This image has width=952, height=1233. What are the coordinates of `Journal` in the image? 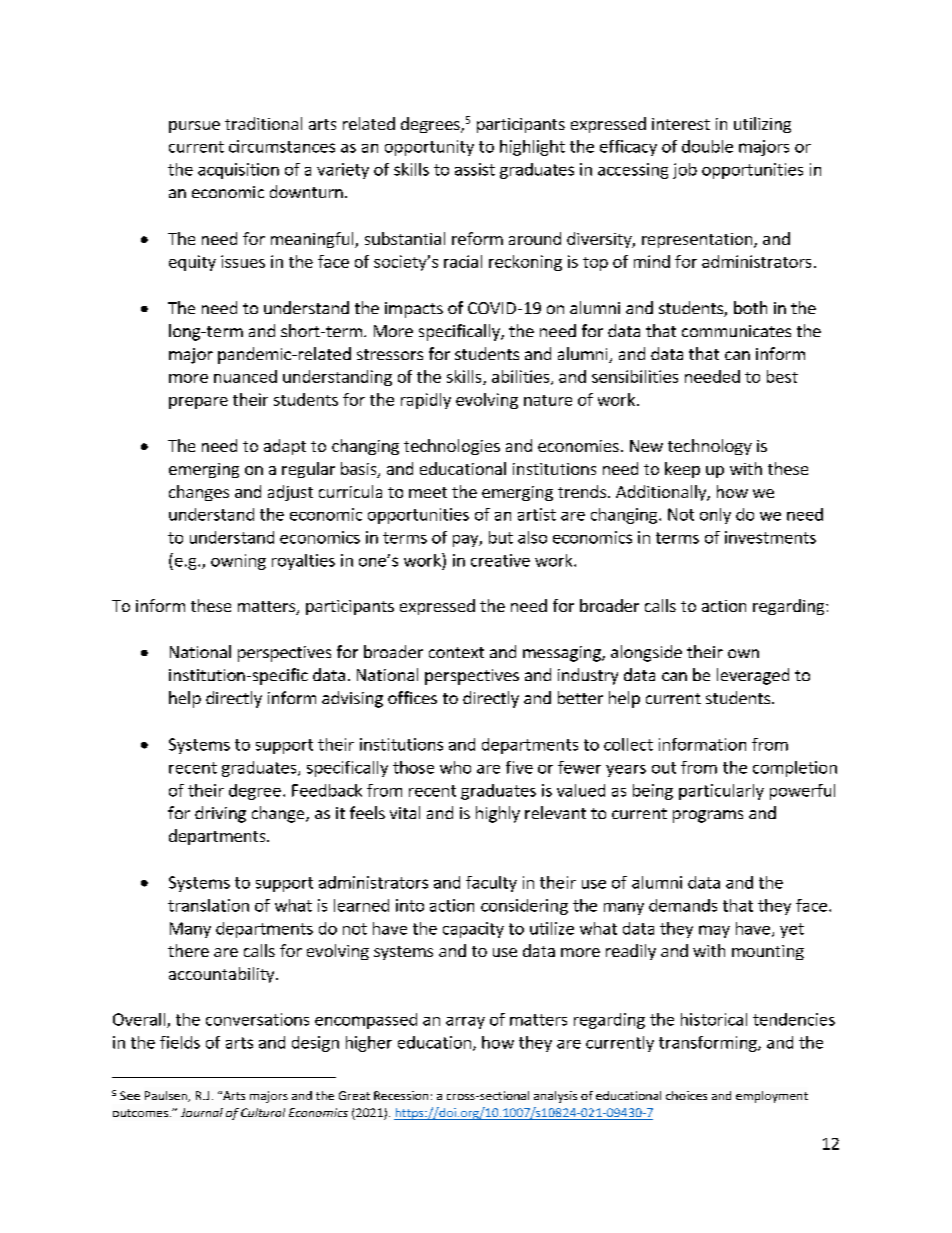 It's located at (202, 1112).
